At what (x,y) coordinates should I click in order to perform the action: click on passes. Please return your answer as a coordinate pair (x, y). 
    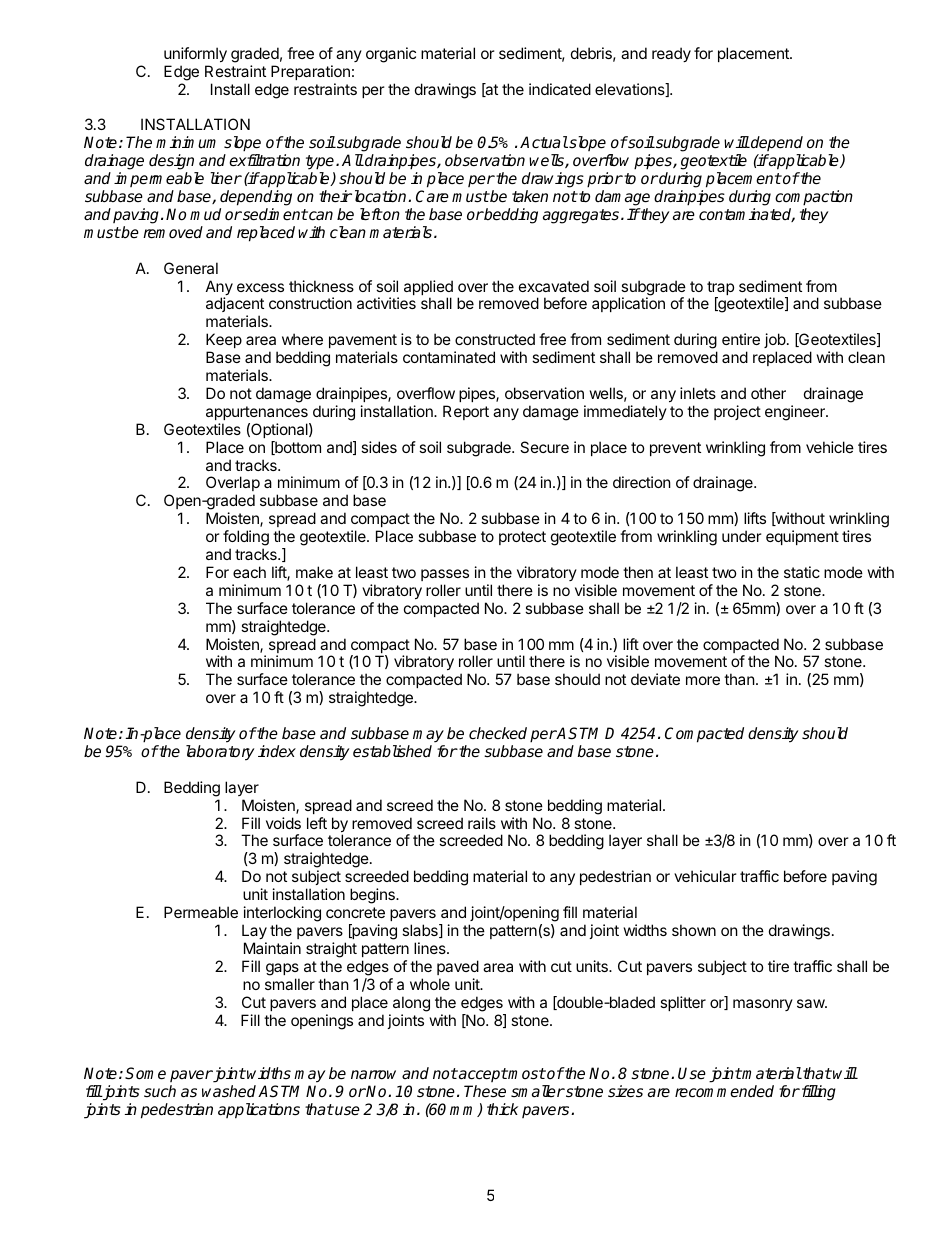
    Looking at the image, I should click on (445, 575).
